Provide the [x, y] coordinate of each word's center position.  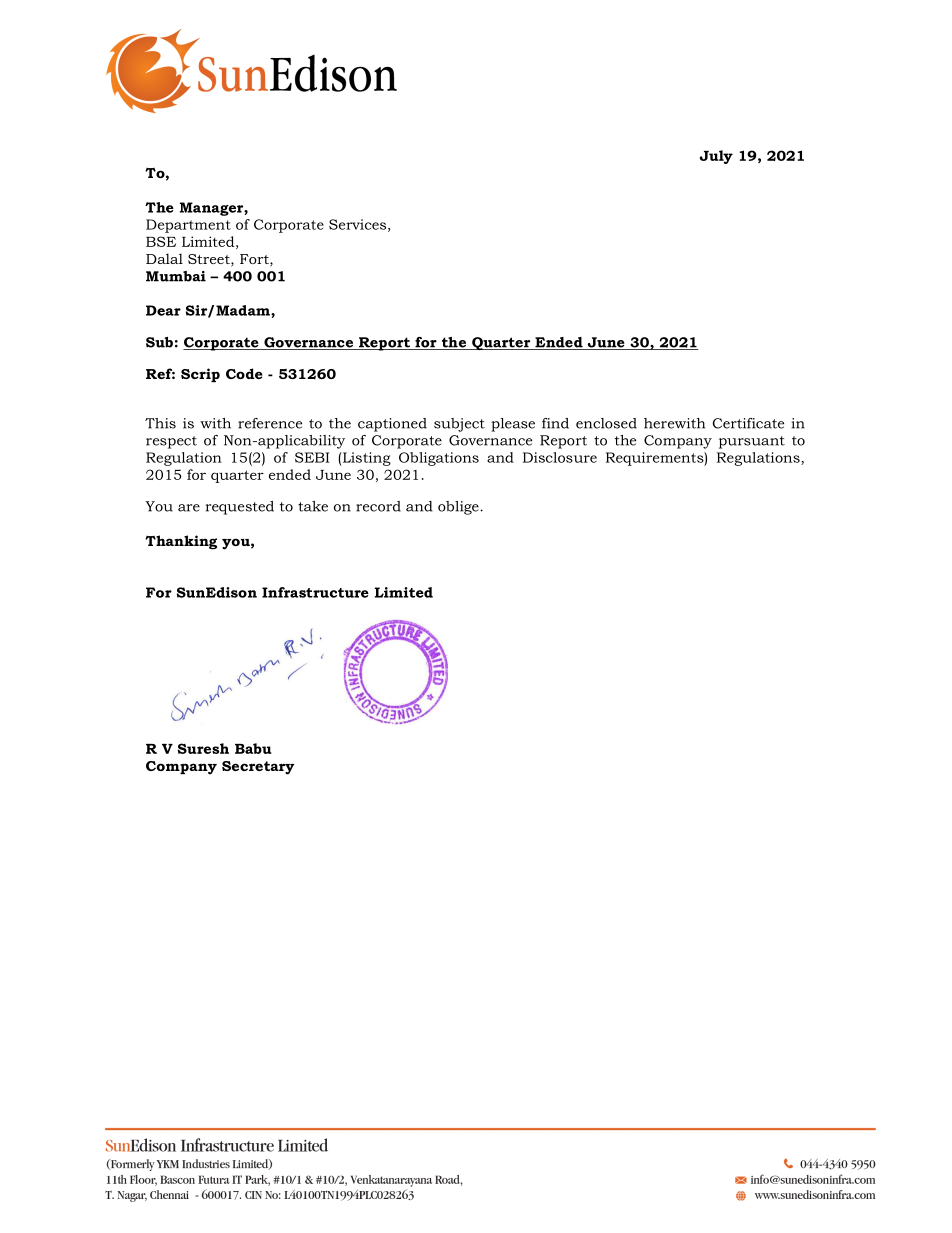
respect [171, 442]
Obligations [439, 459]
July [716, 157]
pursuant [752, 442]
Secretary [258, 768]
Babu [253, 748]
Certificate [748, 423]
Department [188, 226]
